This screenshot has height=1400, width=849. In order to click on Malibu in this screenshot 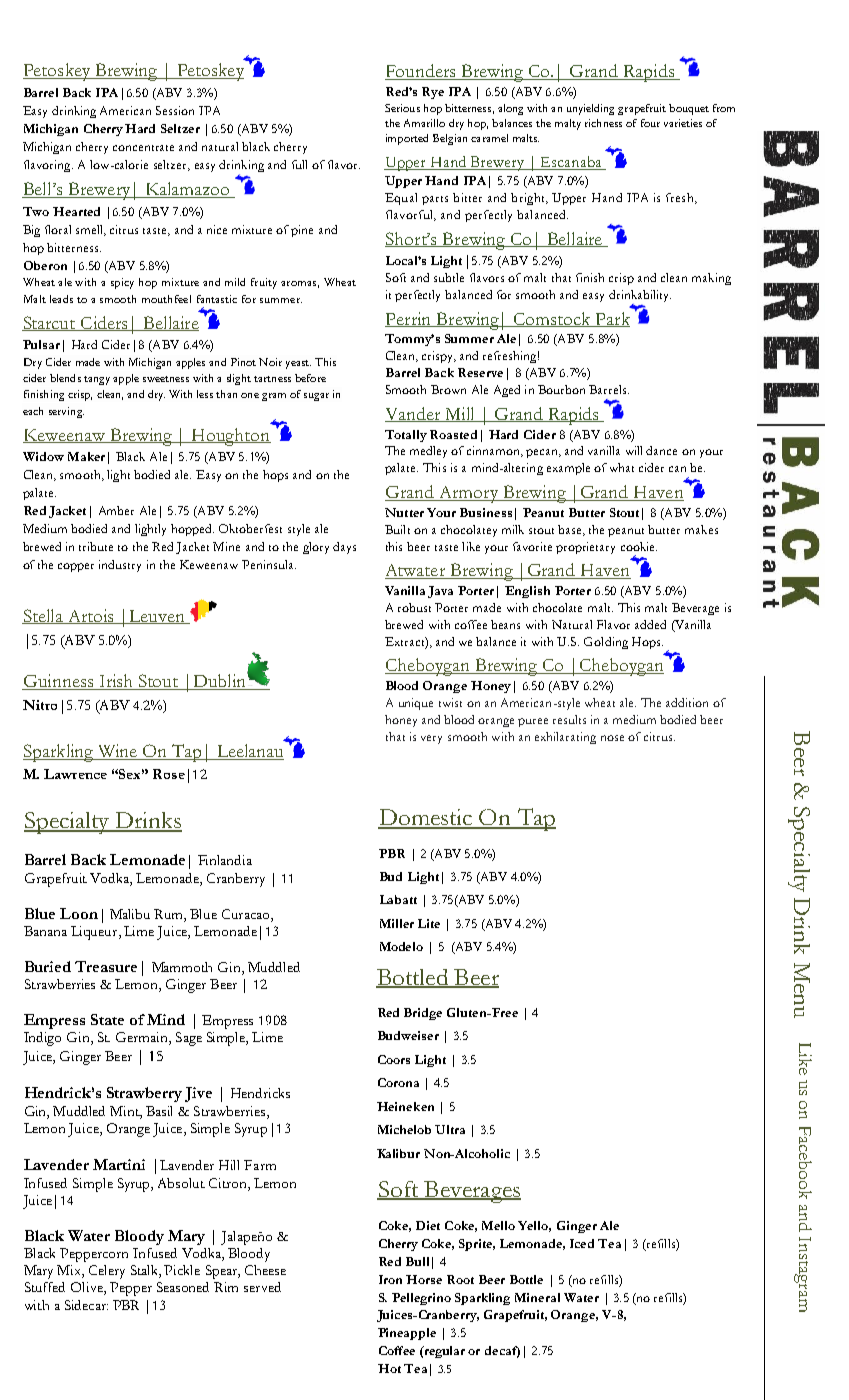, I will do `click(130, 914)`.
